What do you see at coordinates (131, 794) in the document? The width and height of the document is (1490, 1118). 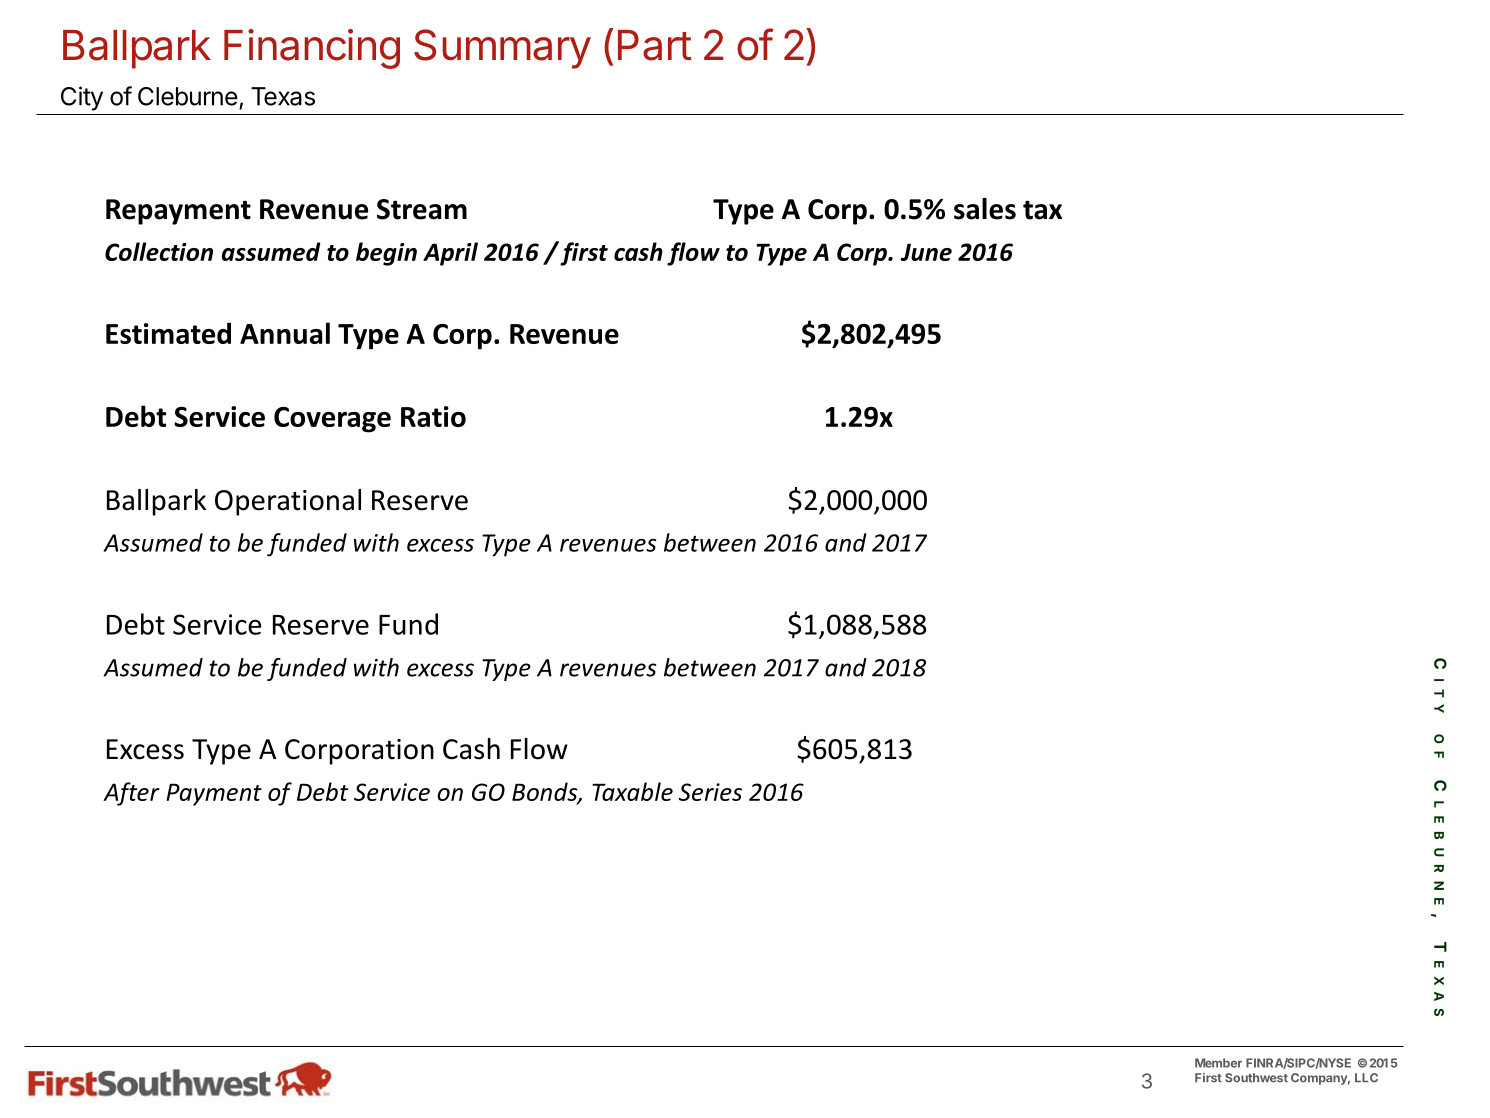 I see `After` at bounding box center [131, 794].
